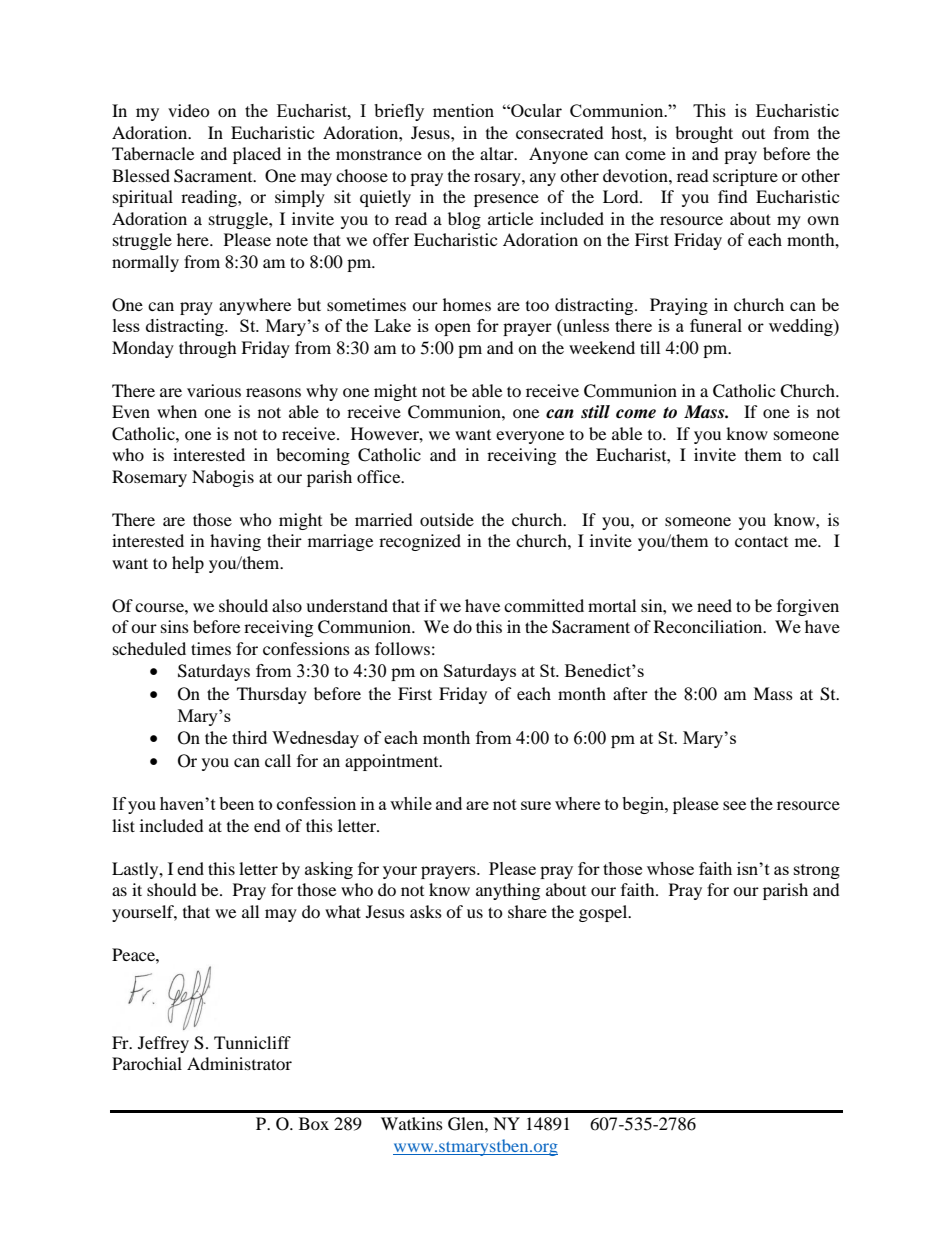 Image resolution: width=952 pixels, height=1233 pixels. I want to click on video, so click(189, 110).
